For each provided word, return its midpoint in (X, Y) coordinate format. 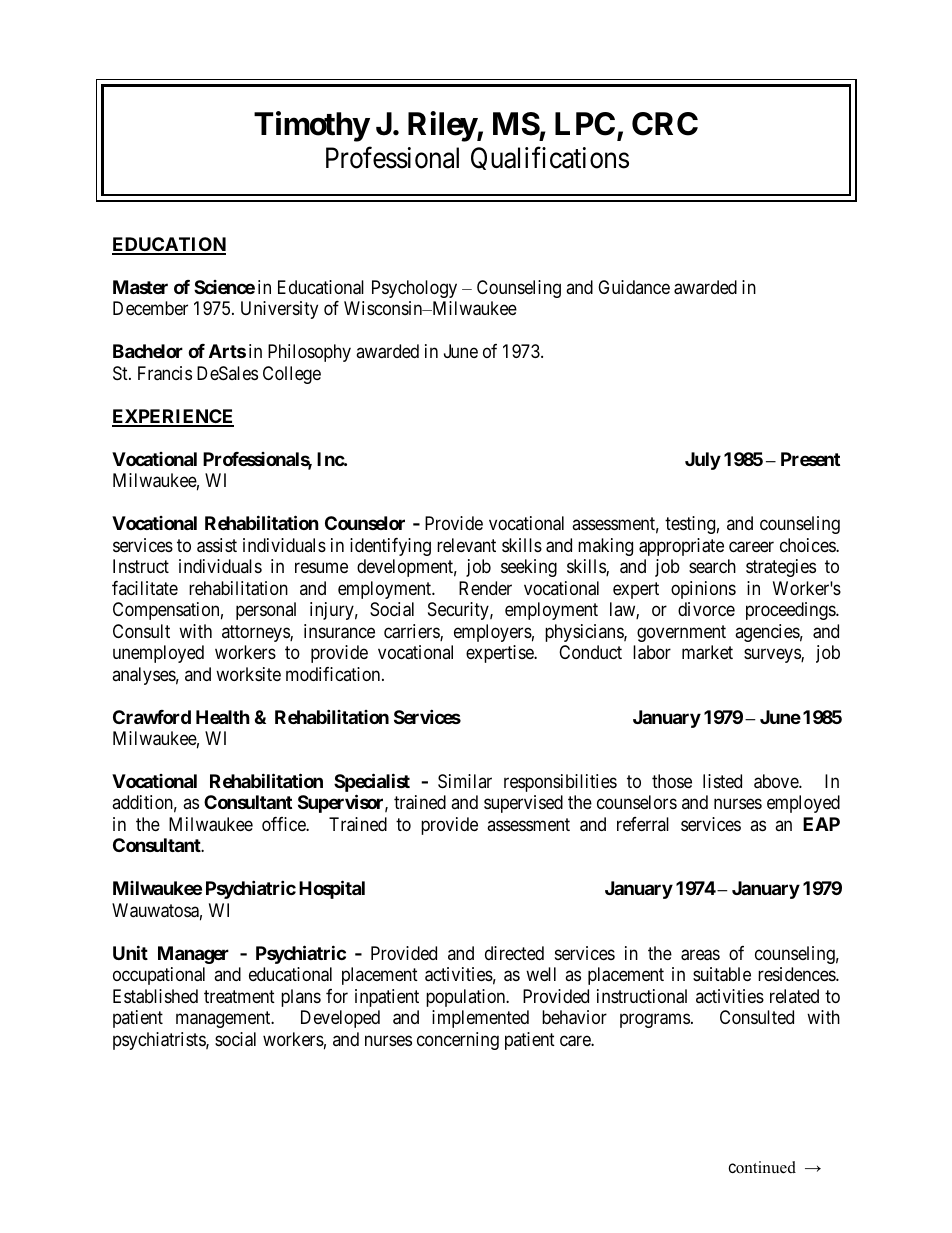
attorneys (256, 633)
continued (762, 1167)
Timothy (312, 126)
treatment (239, 997)
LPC (585, 124)
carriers (412, 632)
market (707, 652)
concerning (458, 1041)
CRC (665, 124)
